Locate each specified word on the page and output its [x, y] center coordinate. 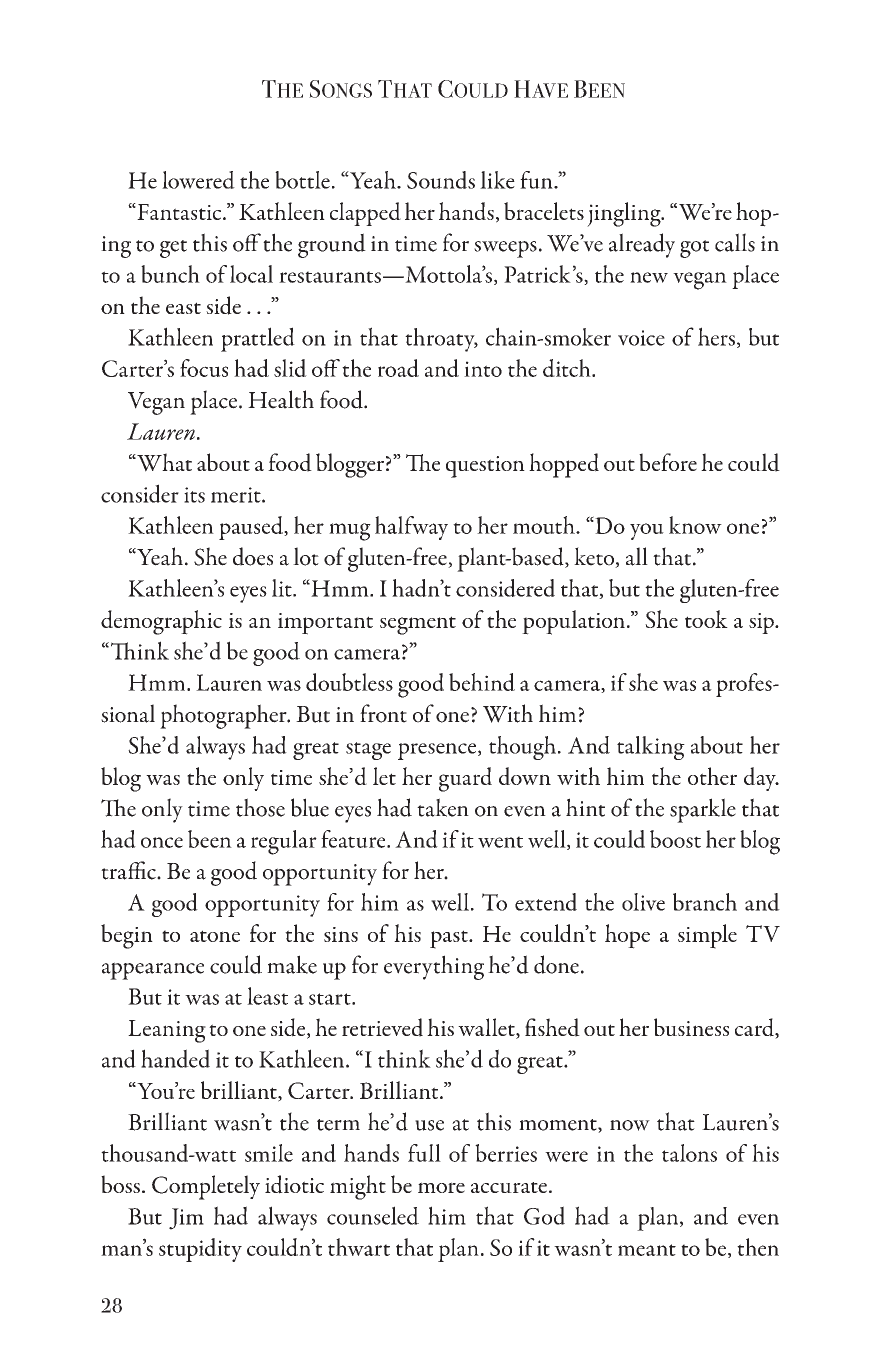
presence [438, 751]
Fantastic [179, 211]
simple [707, 936]
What [163, 462]
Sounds [441, 180]
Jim [186, 1219]
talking [651, 748]
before [668, 462]
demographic [161, 622]
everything [434, 967]
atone [215, 936]
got [694, 249]
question [485, 467]
